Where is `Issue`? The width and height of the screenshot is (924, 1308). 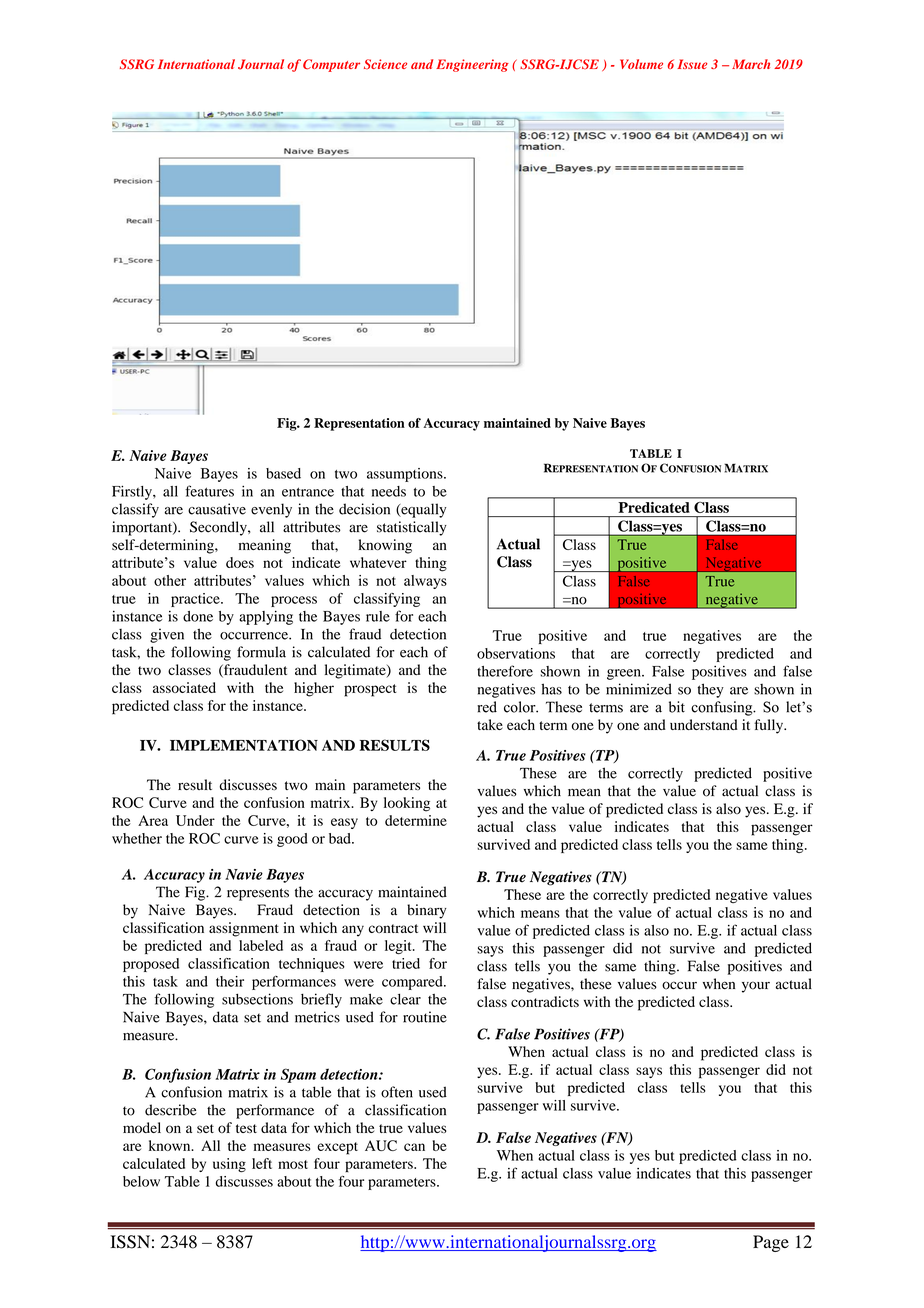
Issue is located at coordinates (692, 64).
